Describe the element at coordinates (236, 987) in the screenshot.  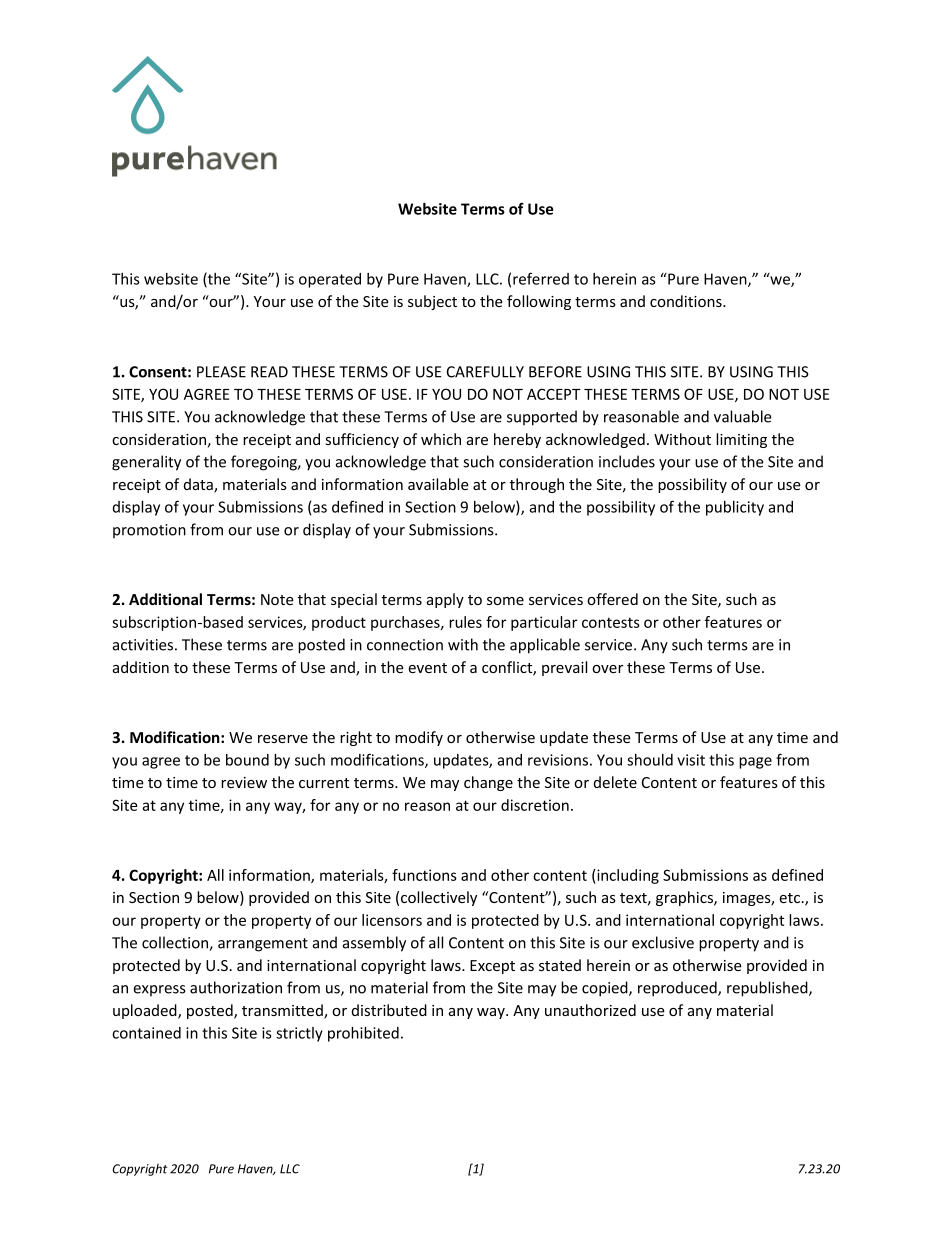
I see `authorization` at that location.
